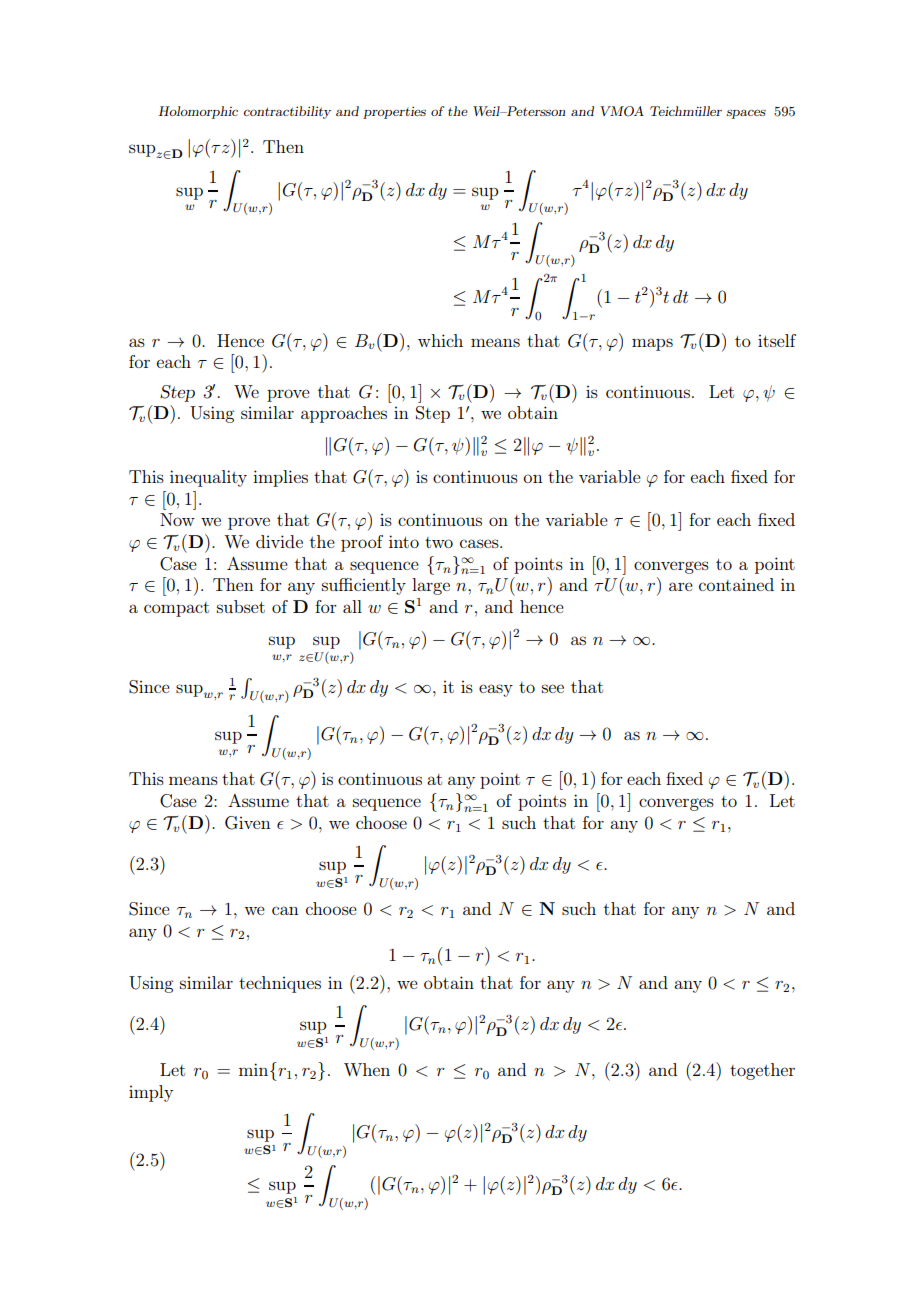 The width and height of the screenshot is (924, 1308). What do you see at coordinates (394, 112) in the screenshot?
I see `properties` at bounding box center [394, 112].
